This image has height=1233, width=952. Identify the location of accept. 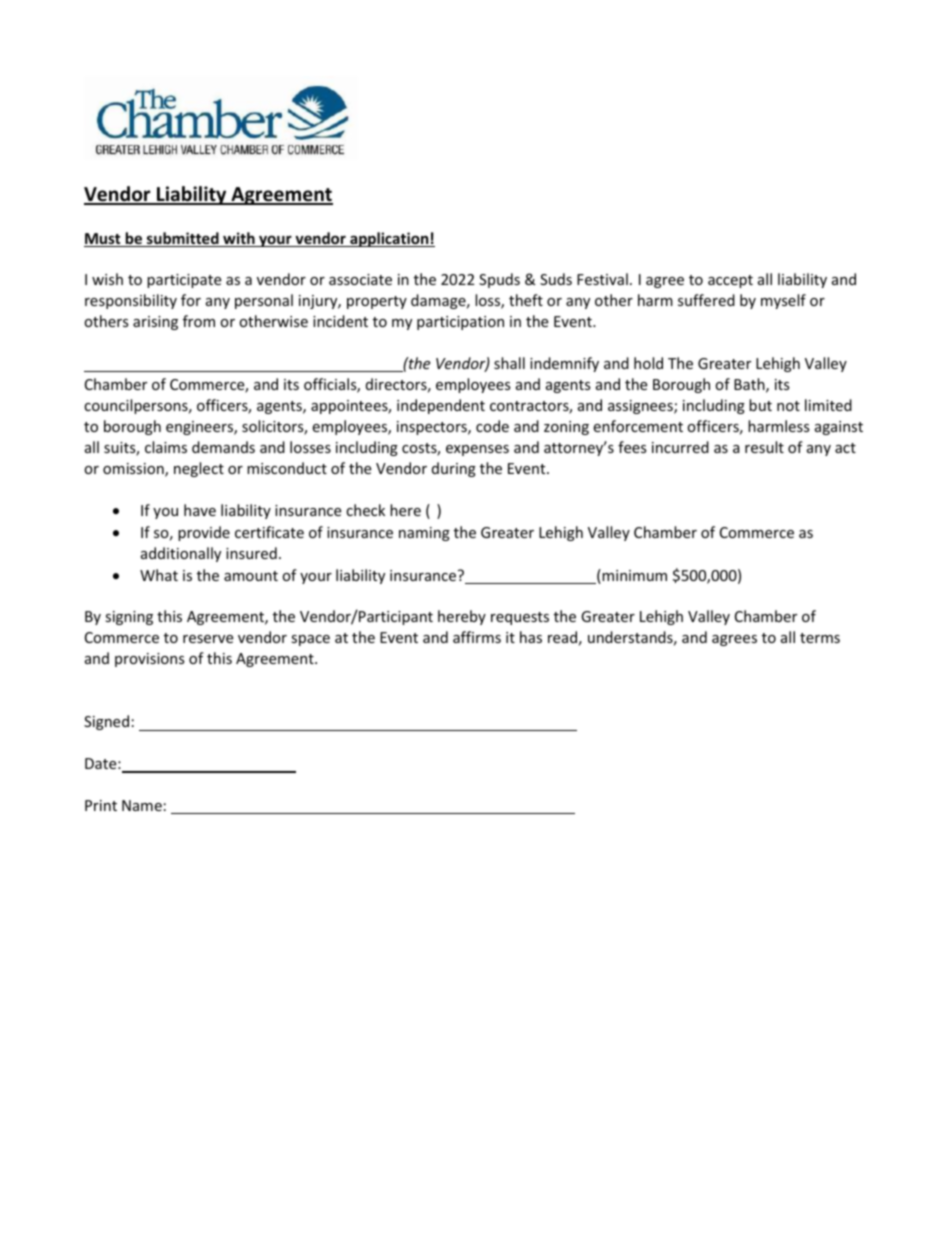
(730, 281).
